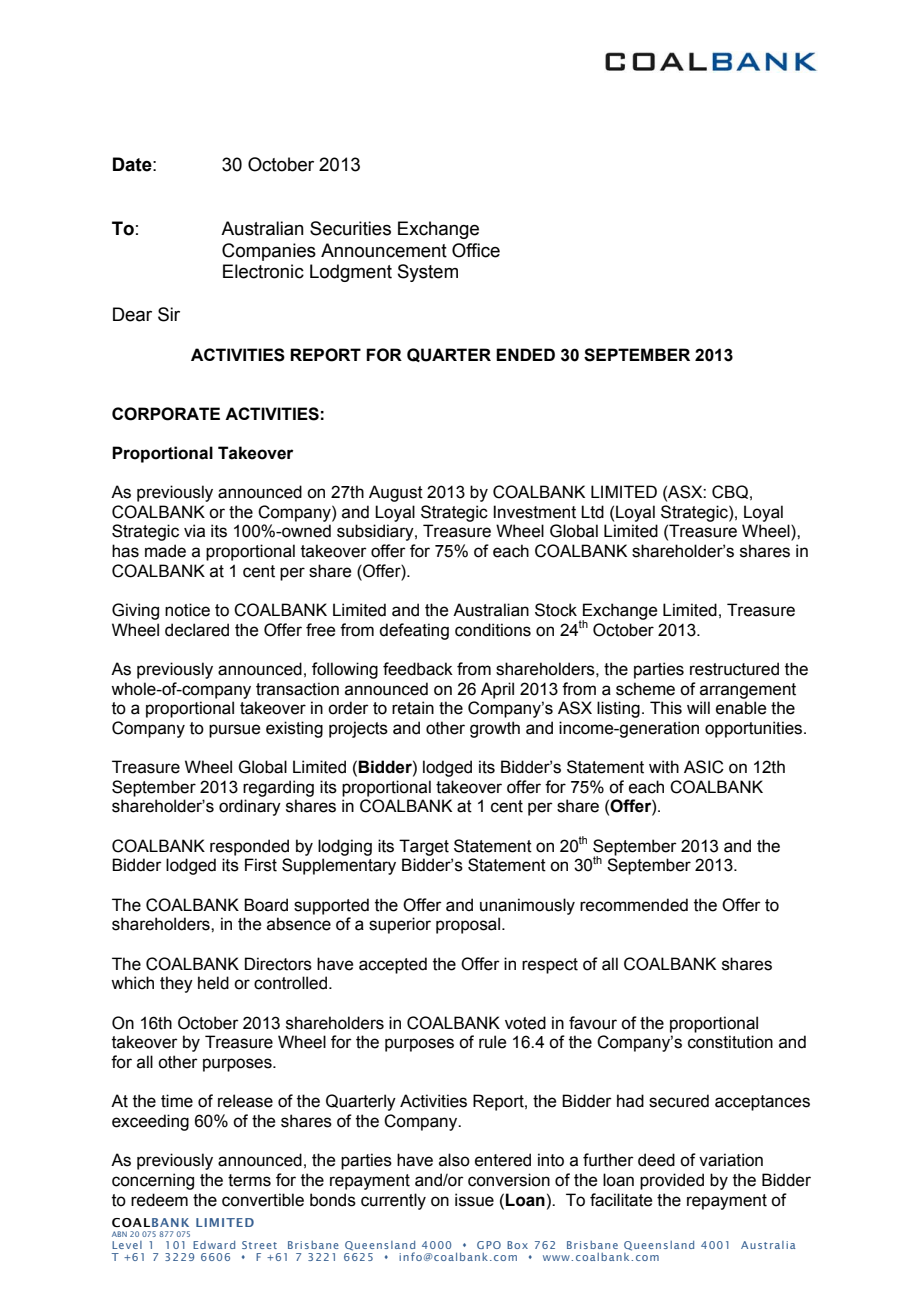 This image has width=924, height=1308. What do you see at coordinates (414, 631) in the image?
I see `defeating` at bounding box center [414, 631].
